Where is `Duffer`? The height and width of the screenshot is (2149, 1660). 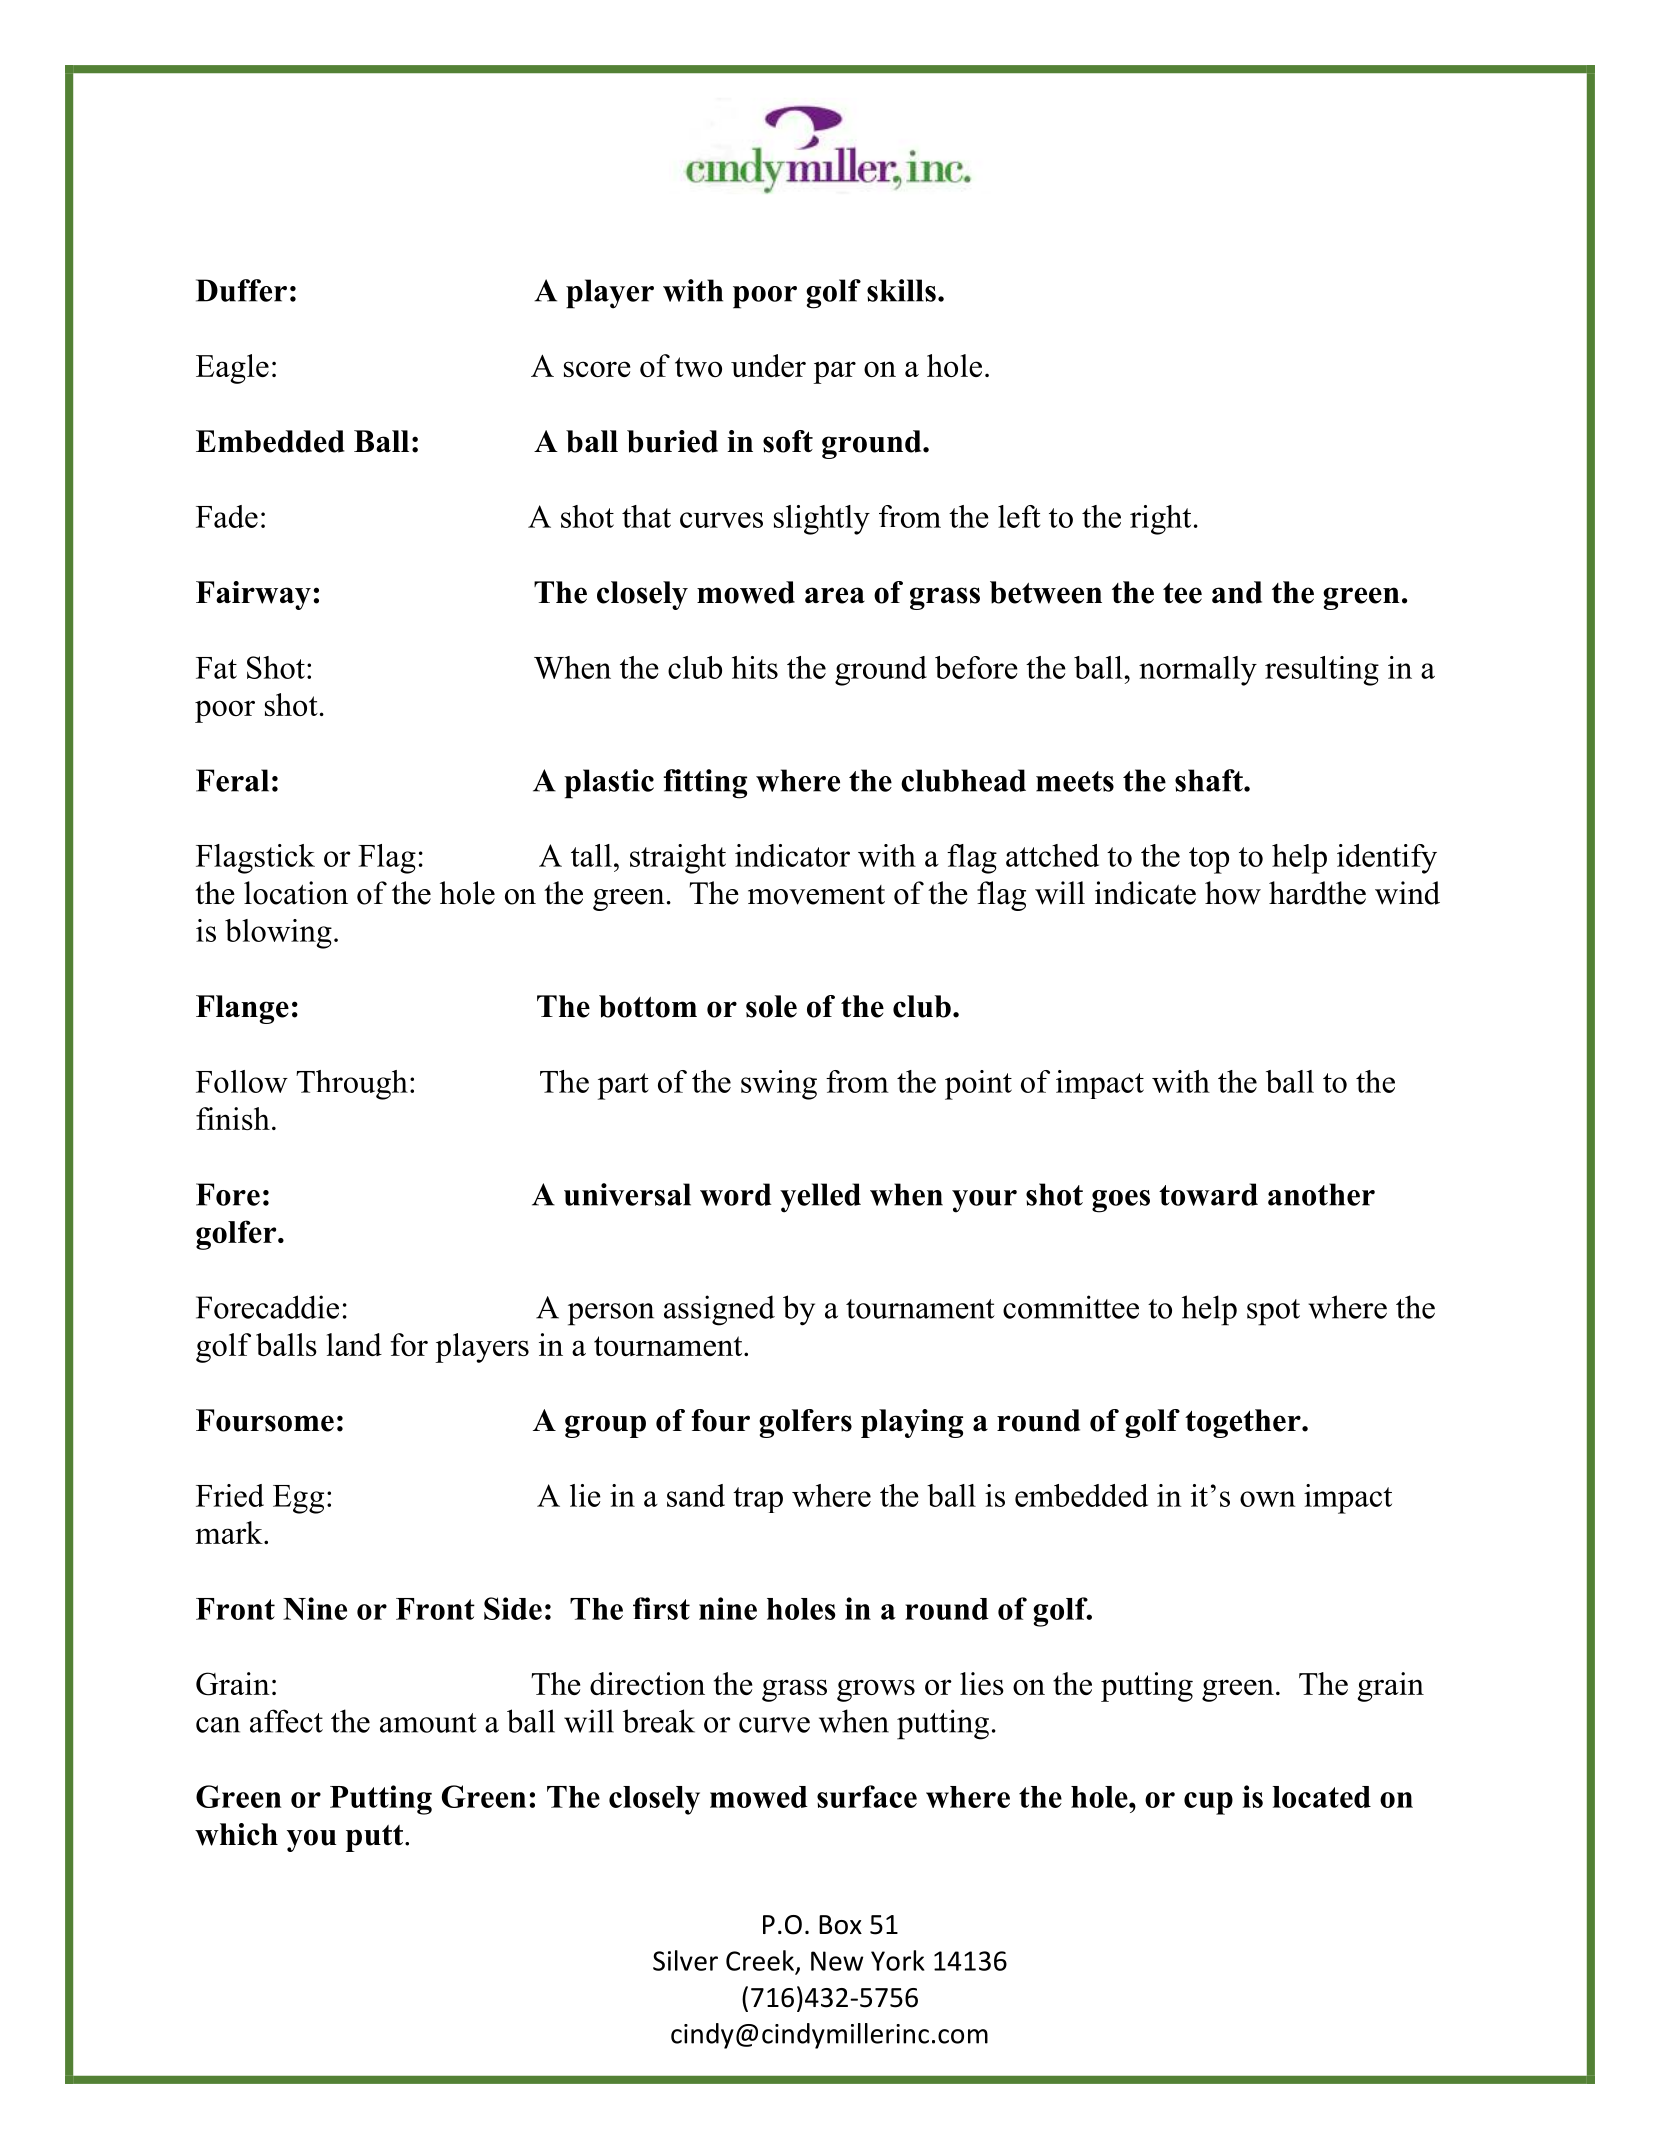 Duffer is located at coordinates (241, 290).
